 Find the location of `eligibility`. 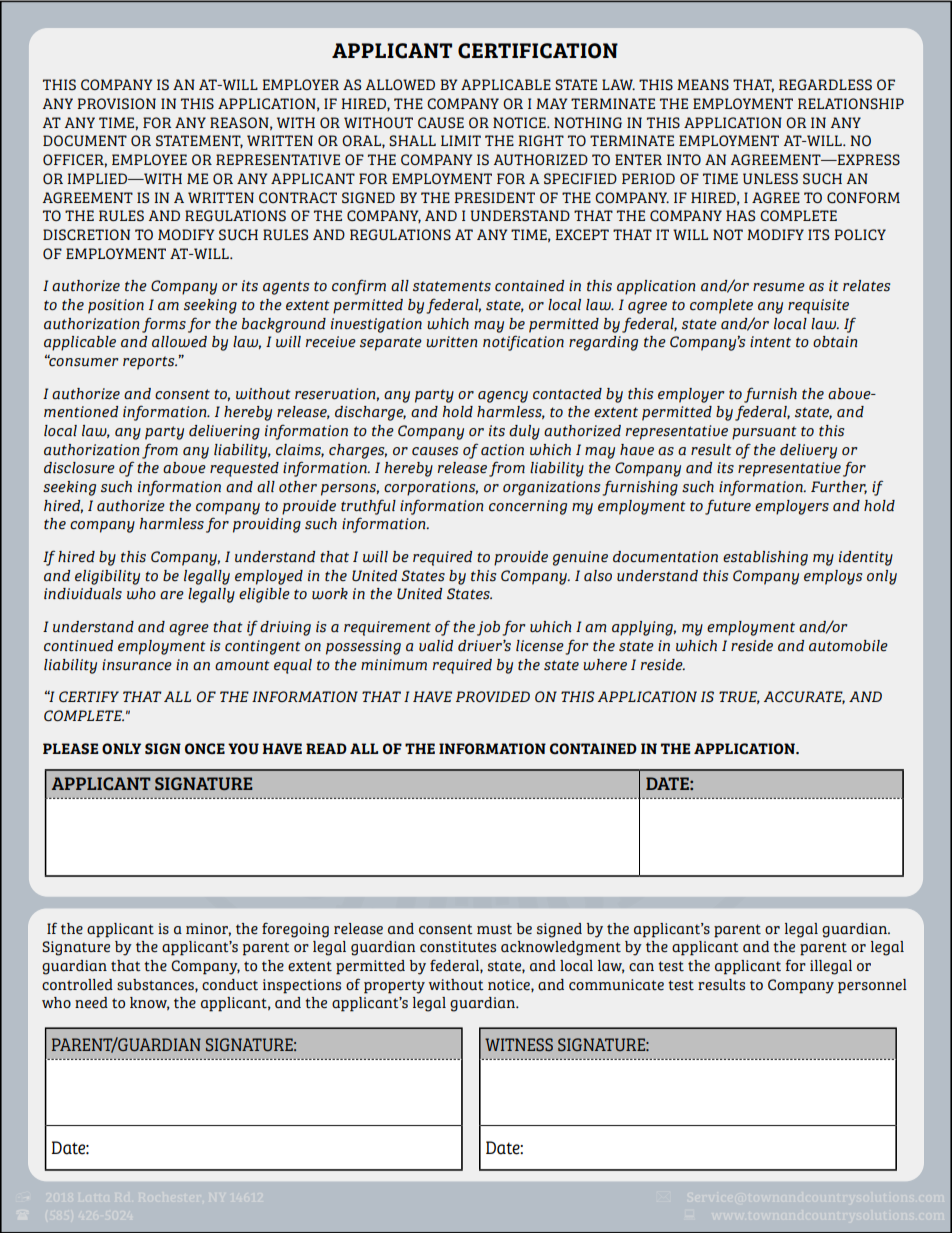

eligibility is located at coordinates (107, 577).
